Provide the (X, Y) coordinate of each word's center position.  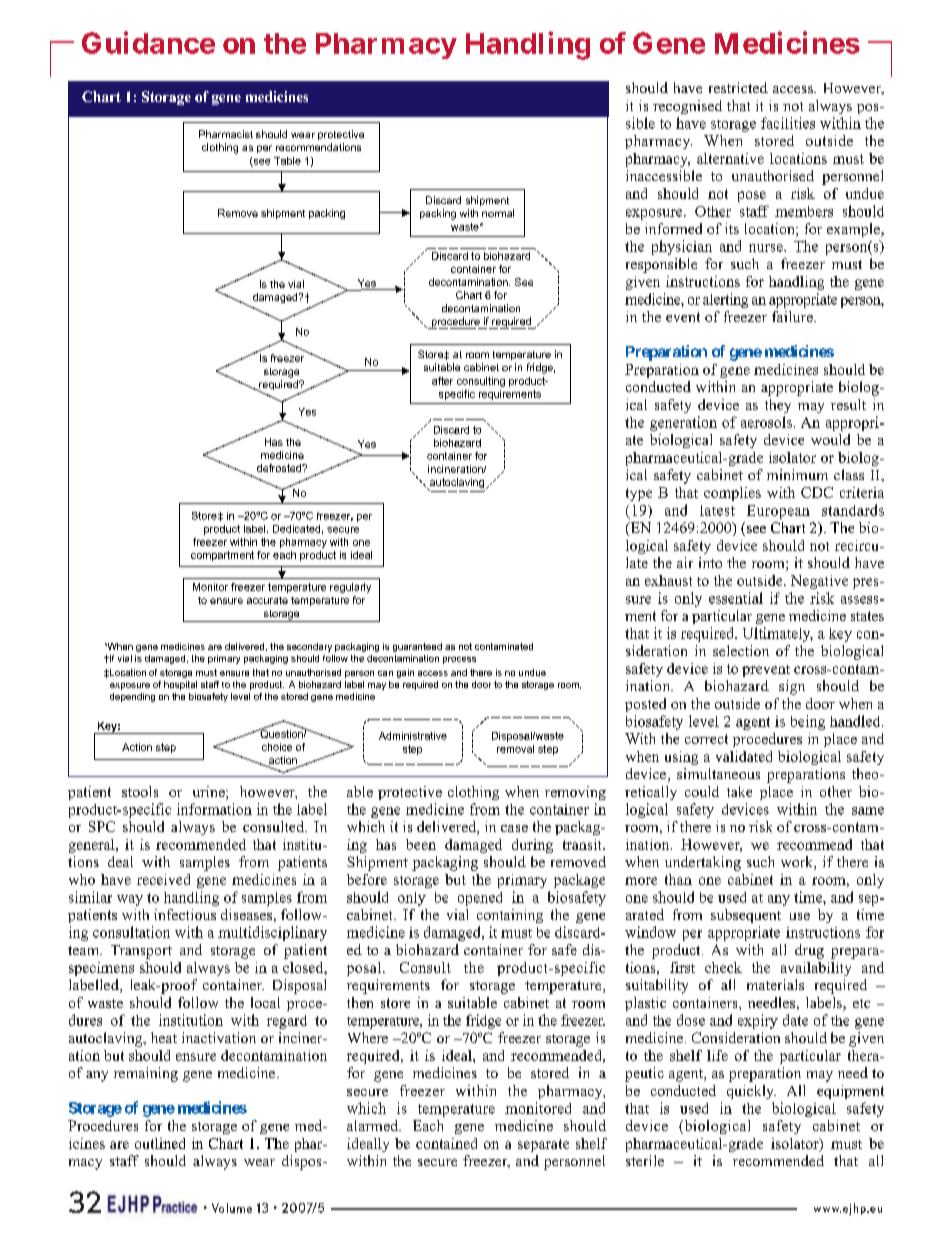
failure (793, 316)
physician (682, 247)
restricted (738, 87)
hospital (180, 685)
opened (480, 899)
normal (498, 213)
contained (446, 1143)
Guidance (148, 42)
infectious (185, 914)
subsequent (746, 916)
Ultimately (778, 634)
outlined (160, 1143)
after (442, 381)
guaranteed (417, 647)
